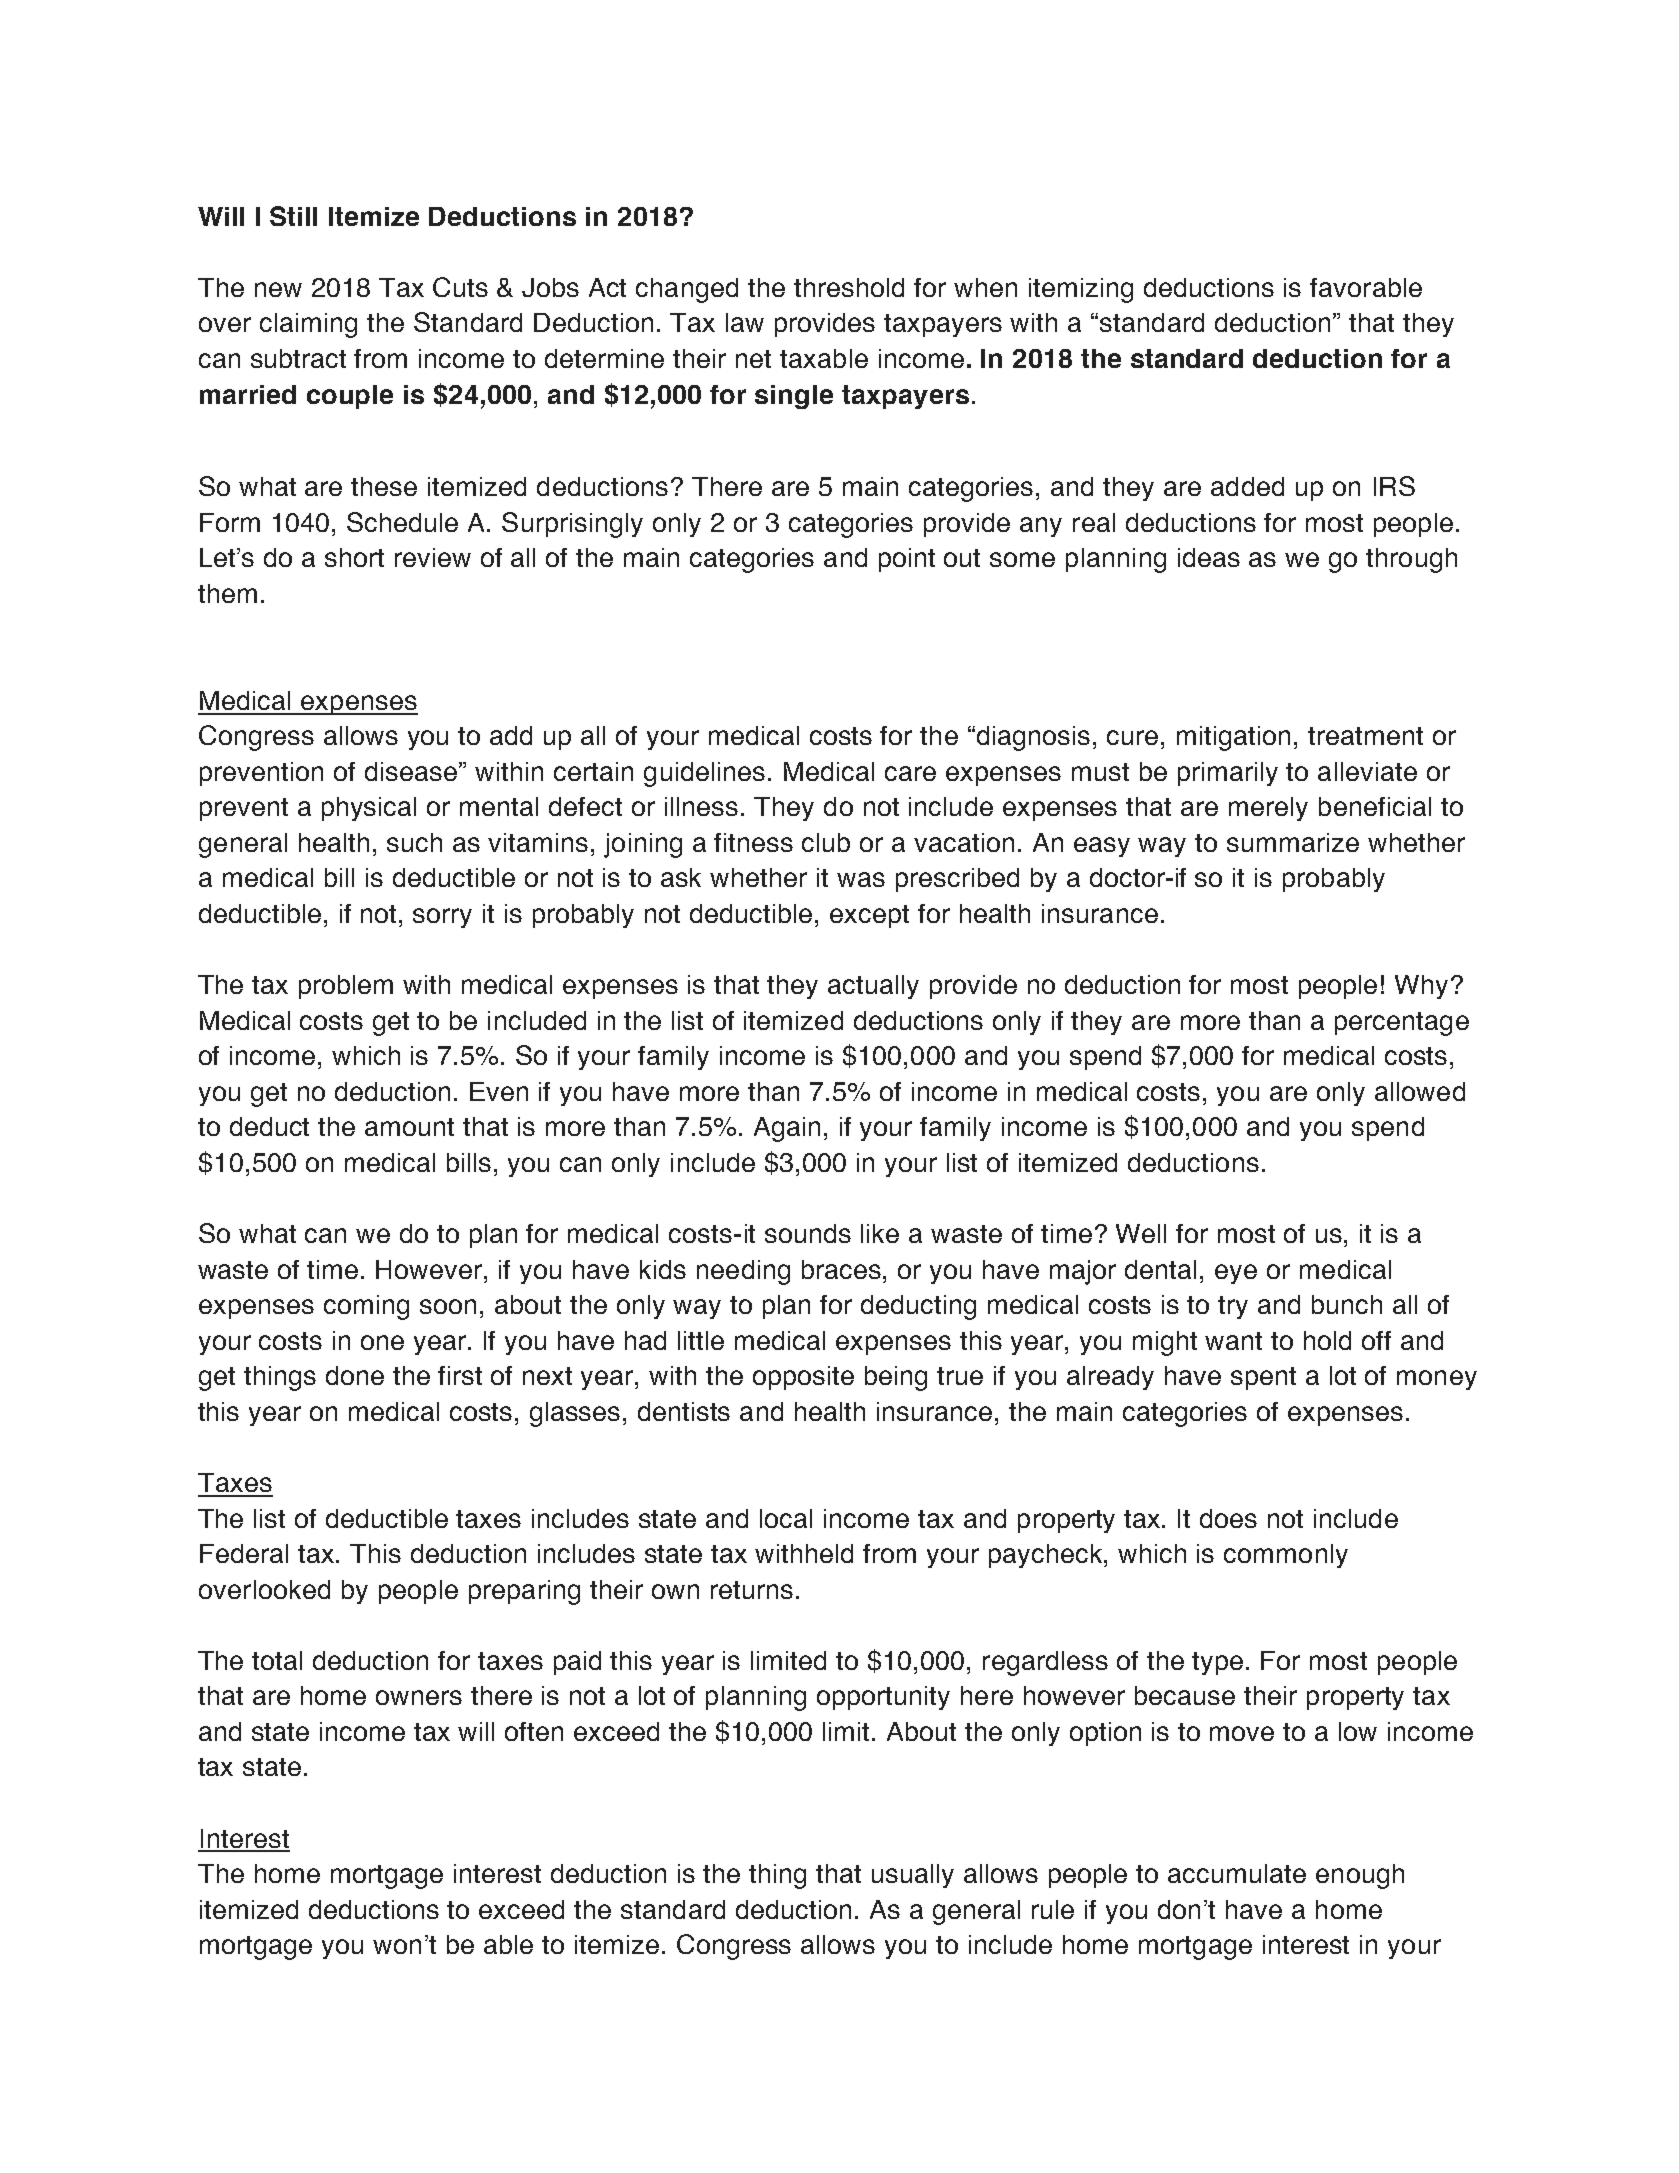  I want to click on does, so click(1228, 1518).
